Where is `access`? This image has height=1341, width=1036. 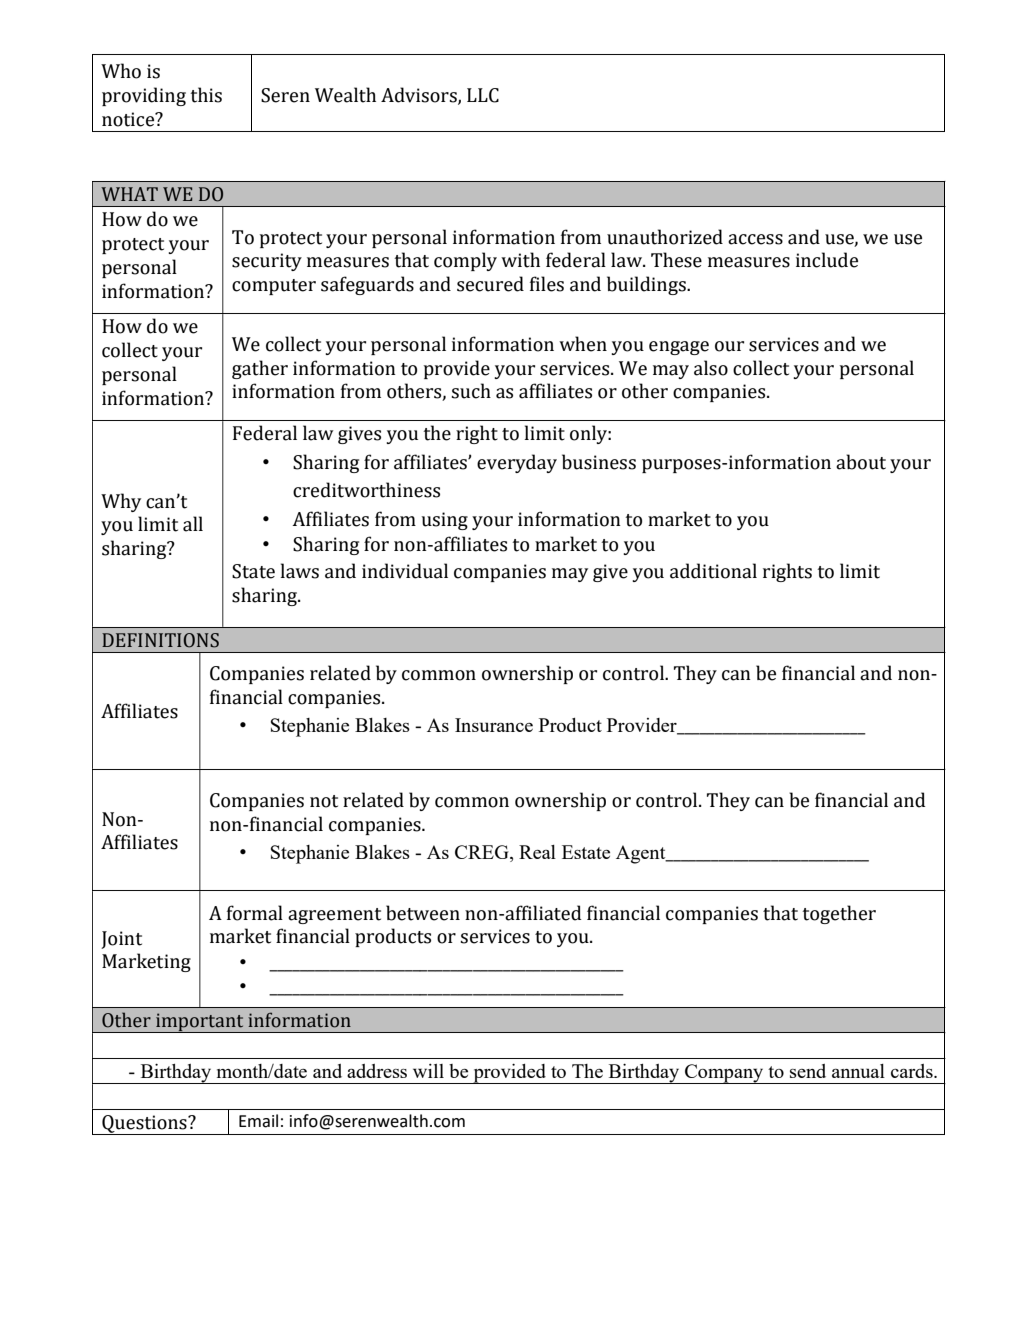
access is located at coordinates (755, 239).
